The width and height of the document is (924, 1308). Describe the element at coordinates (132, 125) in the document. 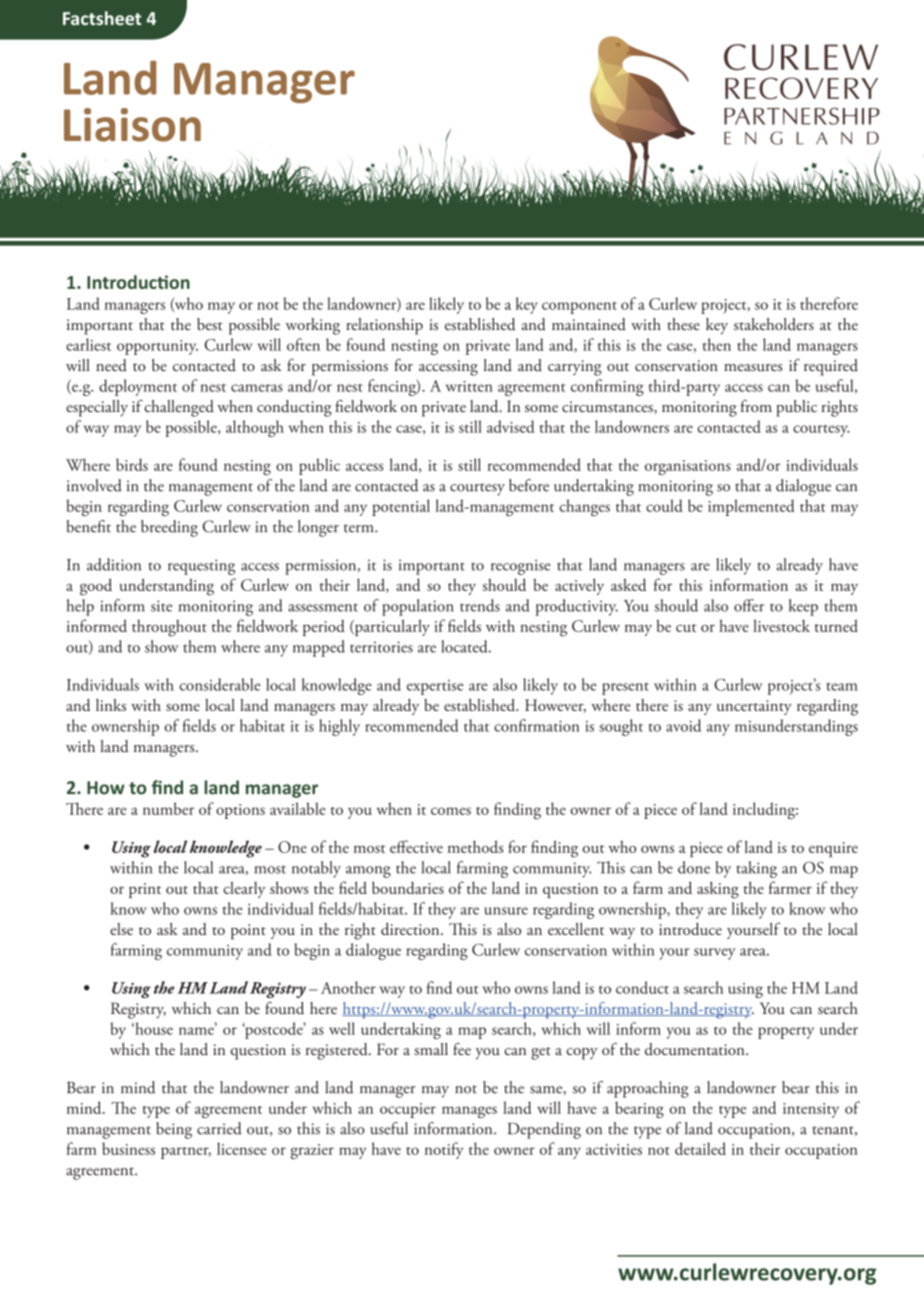

I see `Liaison` at that location.
